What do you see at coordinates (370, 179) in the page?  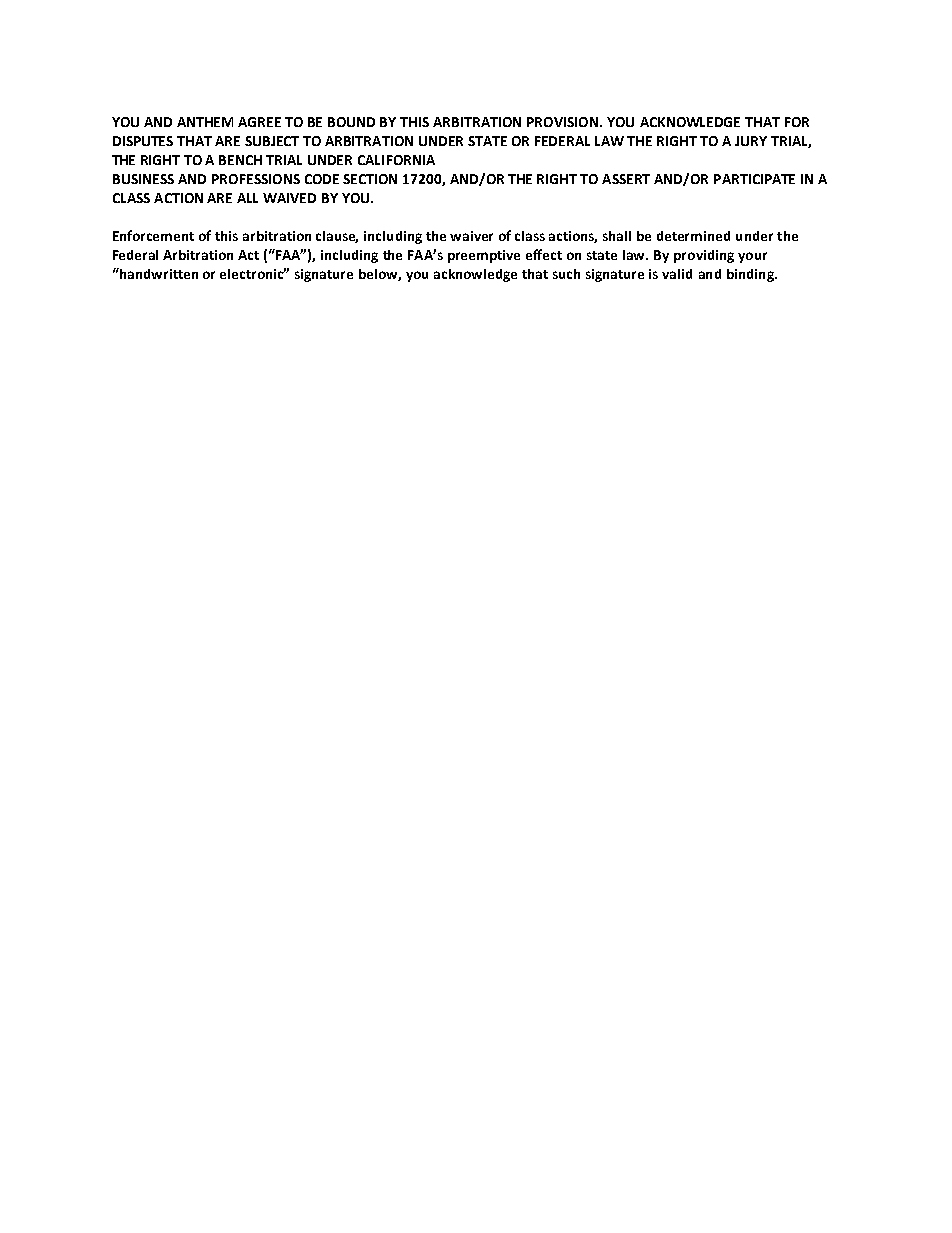 I see `SECTION` at bounding box center [370, 179].
